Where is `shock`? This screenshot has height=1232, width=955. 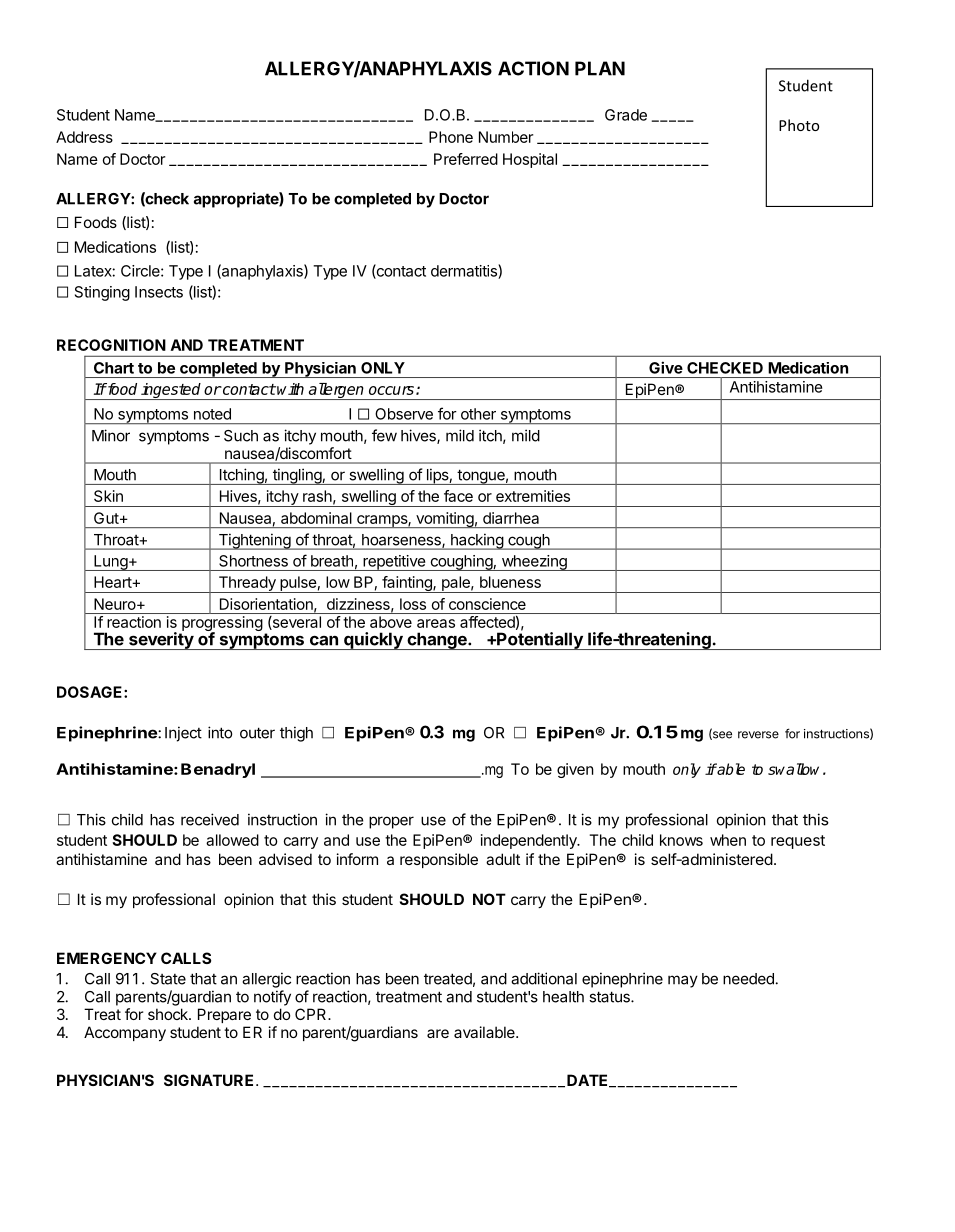 shock is located at coordinates (169, 1014).
